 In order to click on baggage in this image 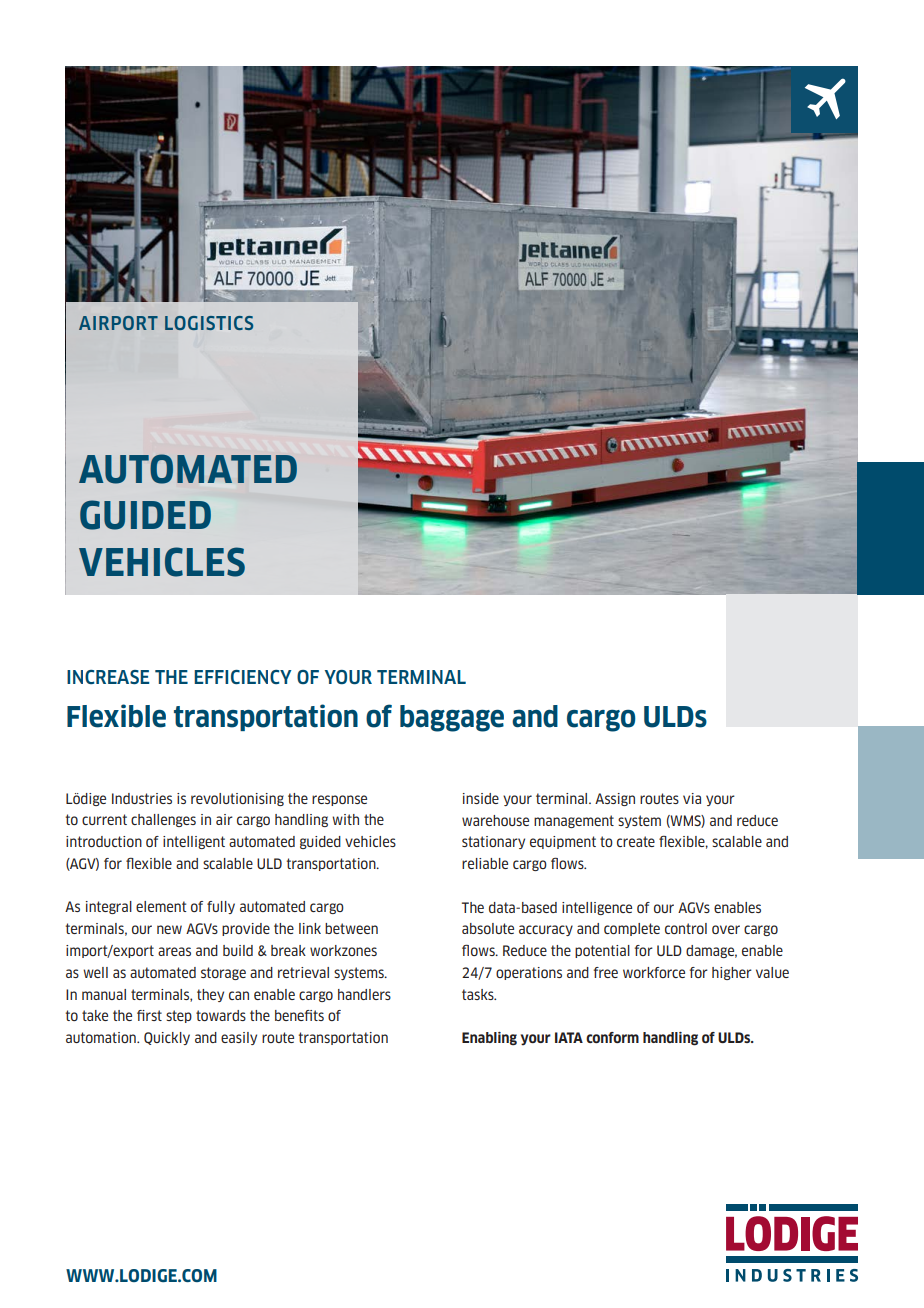, I will do `click(452, 718)`.
